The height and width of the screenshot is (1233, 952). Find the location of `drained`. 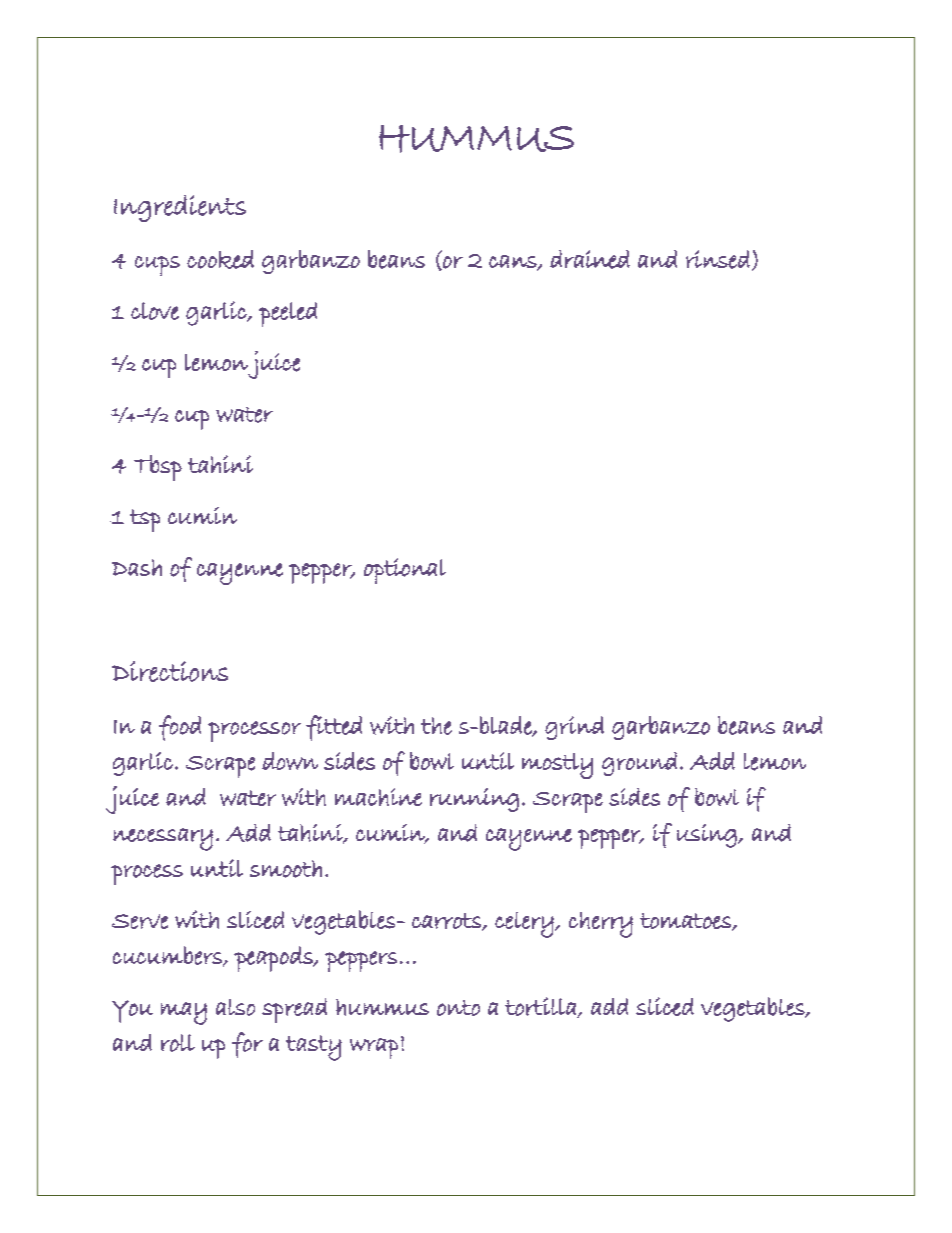

drained is located at coordinates (590, 259).
